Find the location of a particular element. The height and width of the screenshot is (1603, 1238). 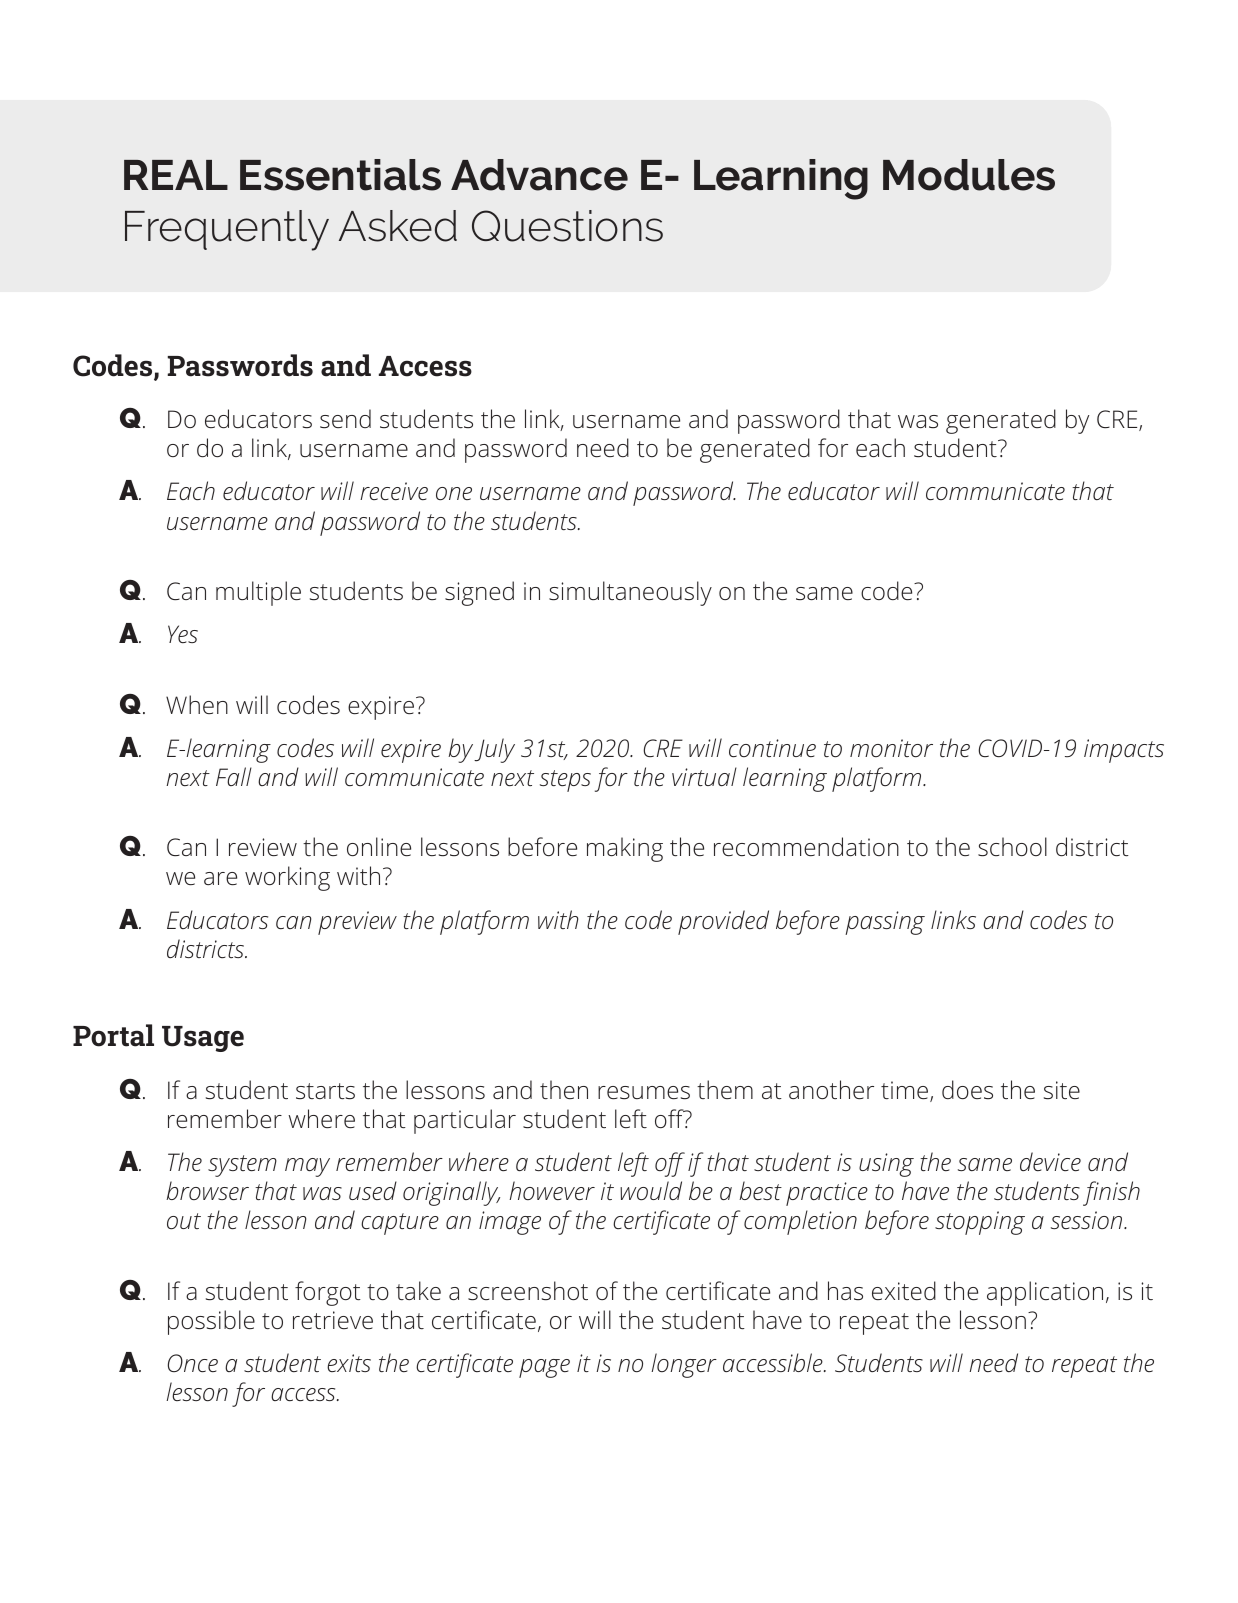

Questions is located at coordinates (567, 226).
